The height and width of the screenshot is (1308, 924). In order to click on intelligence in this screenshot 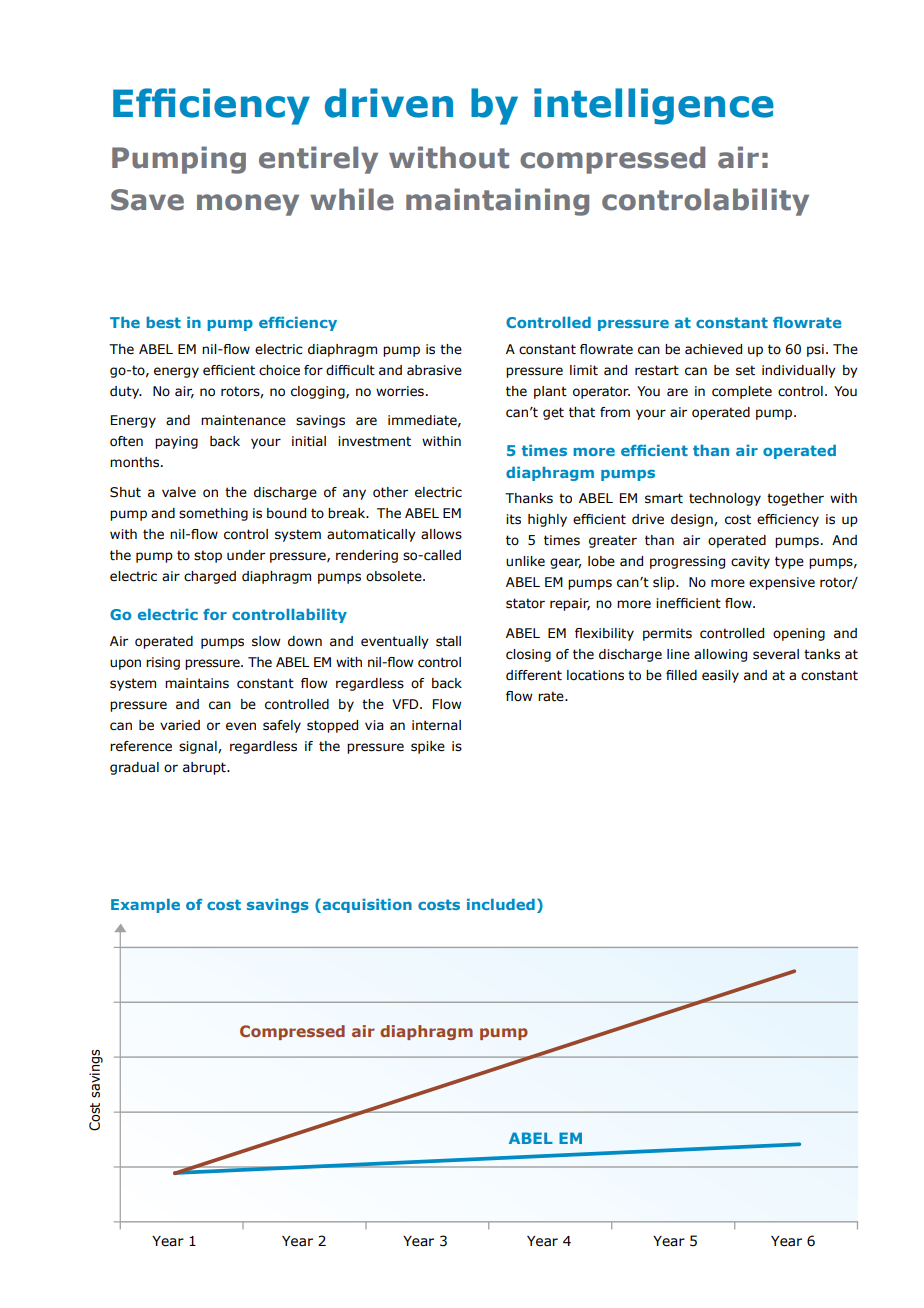, I will do `click(654, 106)`.
